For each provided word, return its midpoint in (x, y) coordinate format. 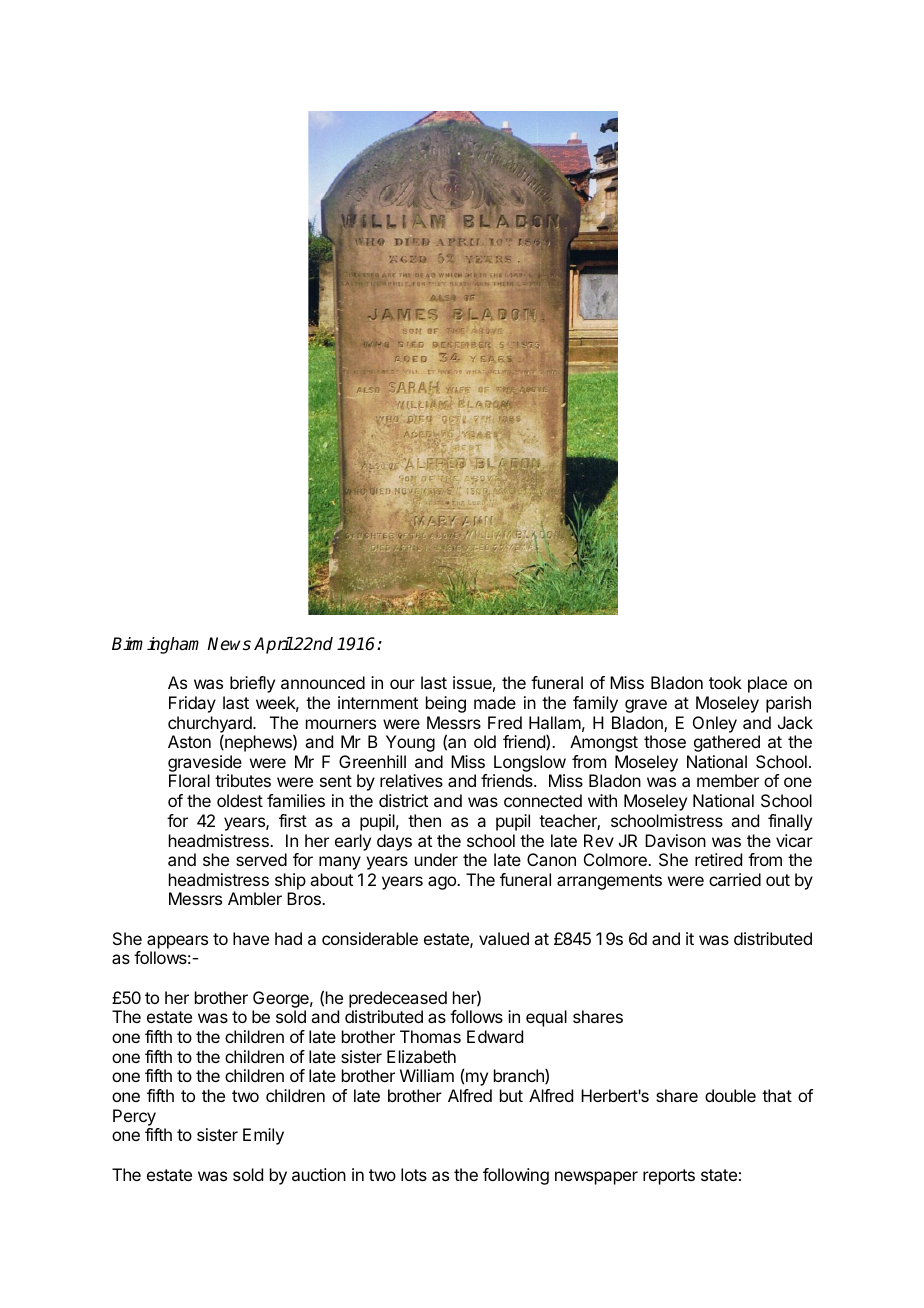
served (261, 859)
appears (177, 942)
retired (718, 859)
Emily (263, 1136)
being (446, 704)
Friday (192, 704)
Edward (495, 1036)
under (436, 859)
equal (546, 1018)
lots (414, 1174)
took (725, 682)
